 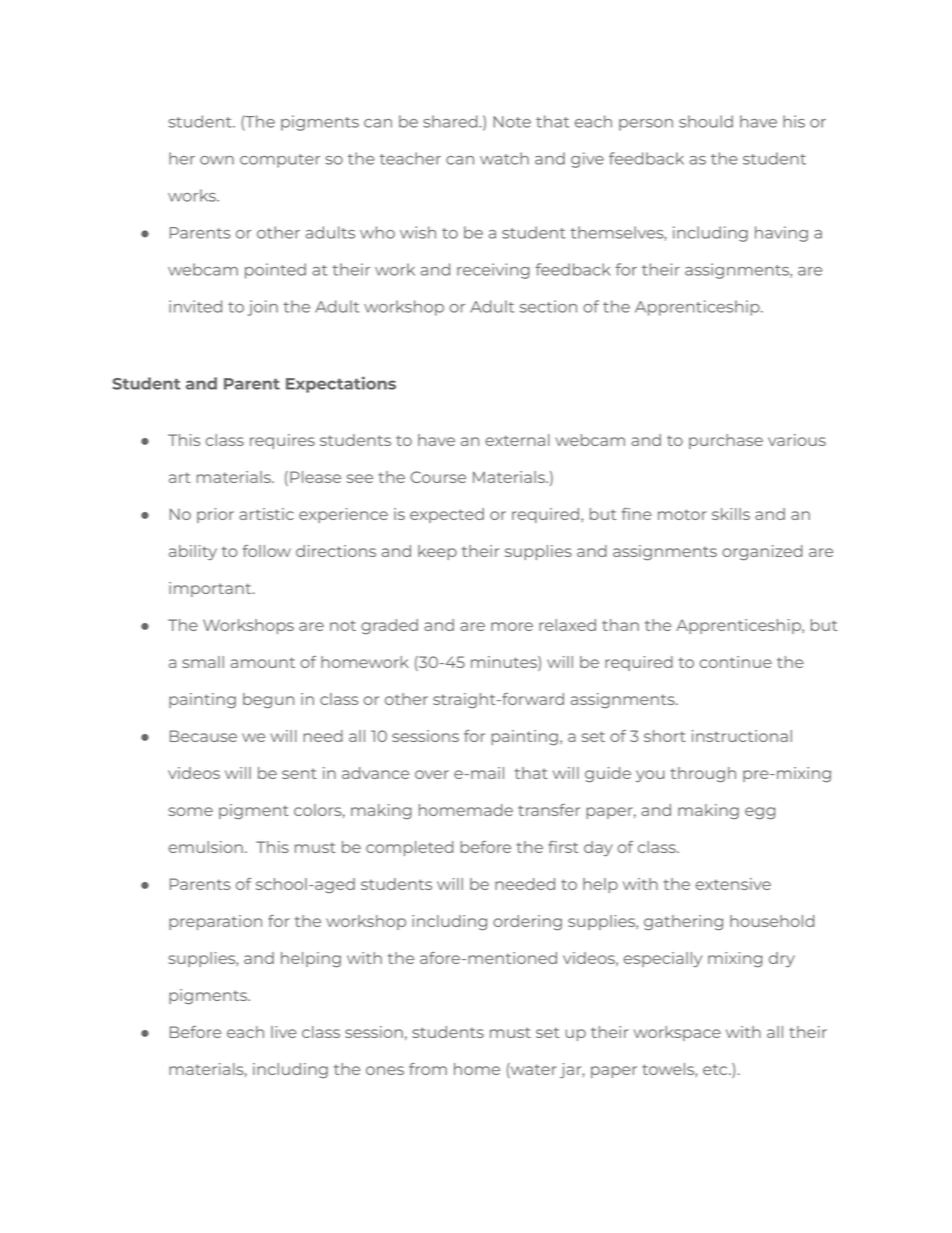 I want to click on from, so click(x=428, y=1069).
